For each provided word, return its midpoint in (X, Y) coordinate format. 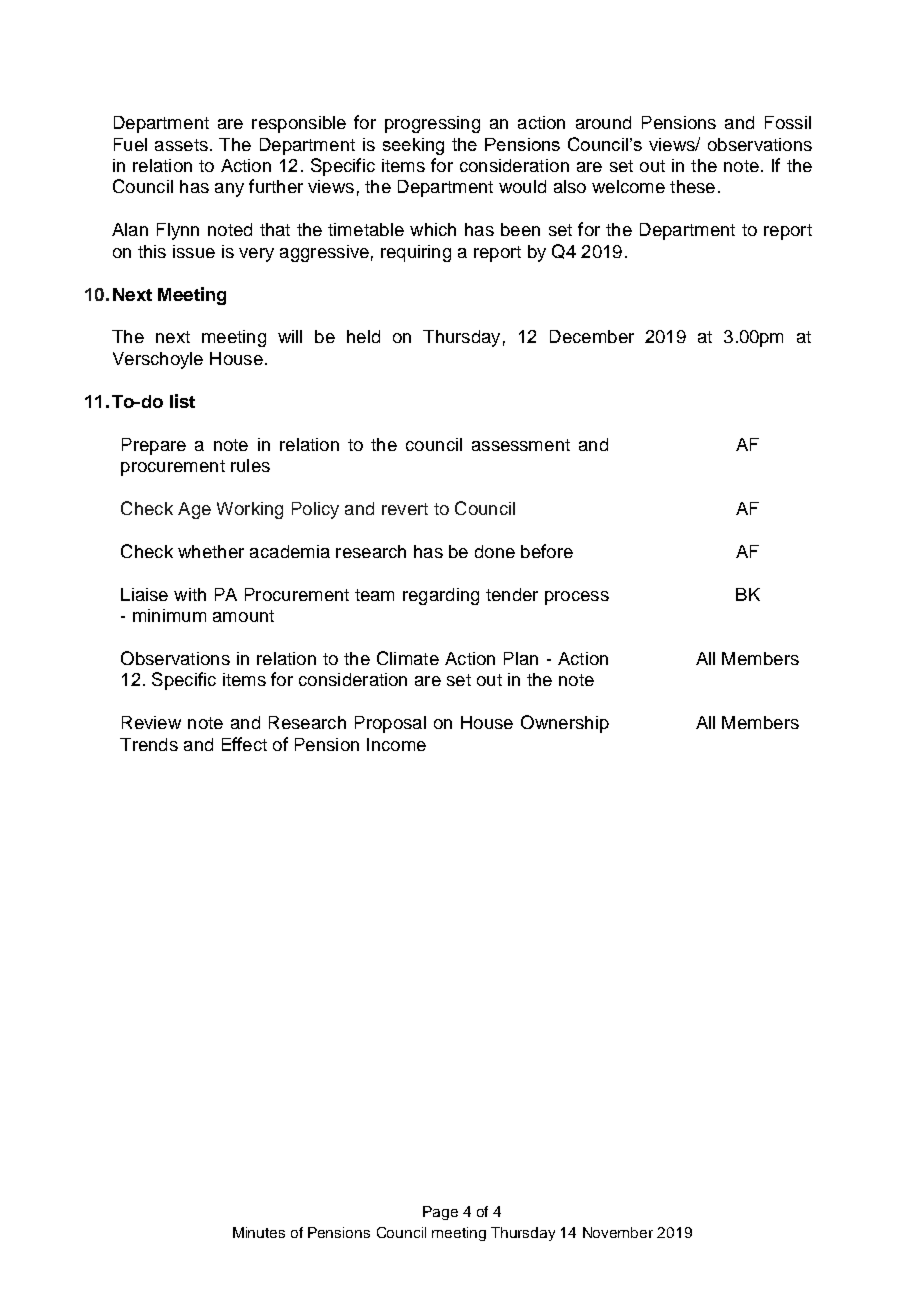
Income (396, 744)
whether (211, 551)
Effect (244, 744)
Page (440, 1213)
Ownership (565, 724)
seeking (413, 146)
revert (405, 509)
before (547, 551)
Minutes (259, 1232)
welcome (628, 186)
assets (181, 145)
